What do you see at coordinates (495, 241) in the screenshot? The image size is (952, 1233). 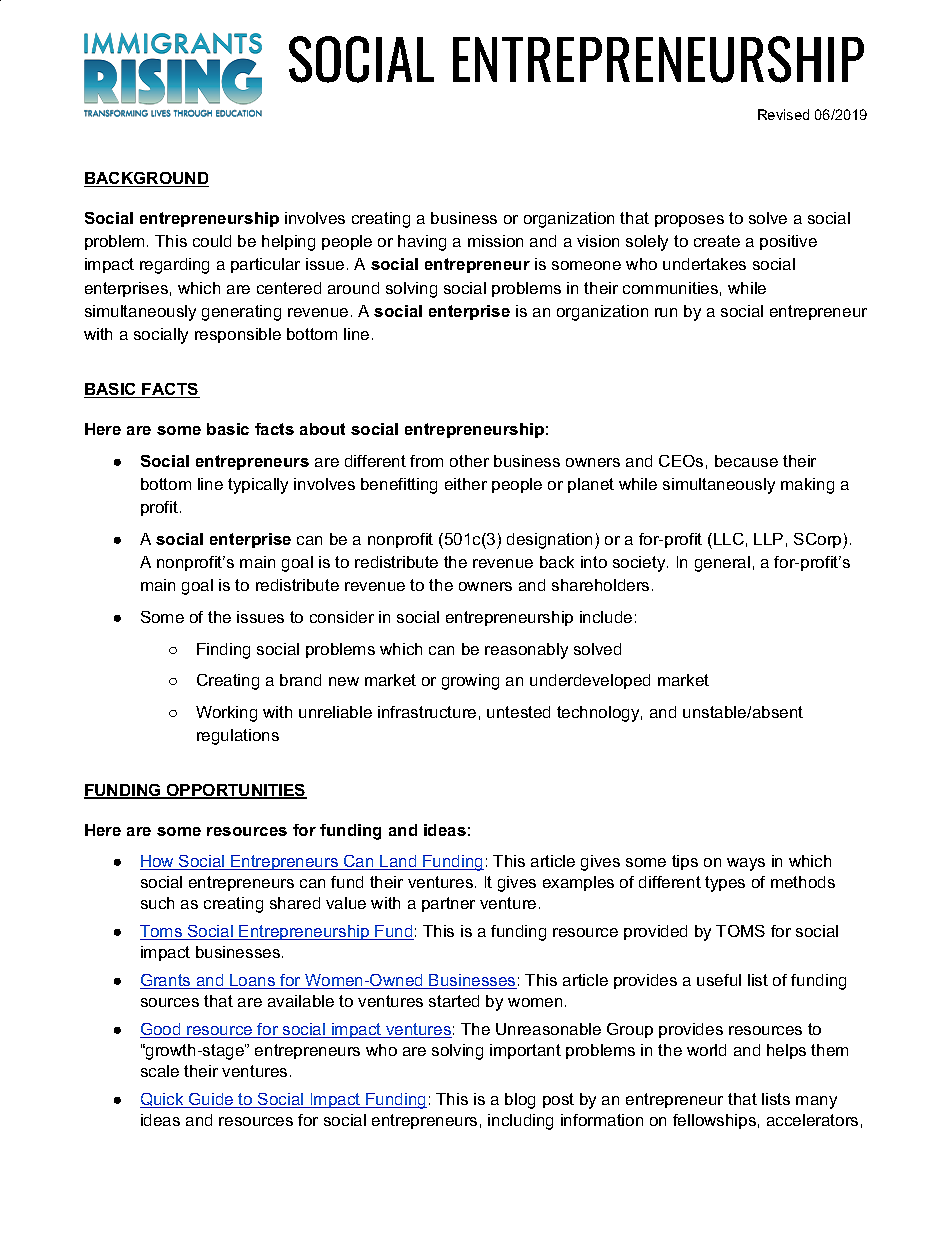 I see `mission` at bounding box center [495, 241].
